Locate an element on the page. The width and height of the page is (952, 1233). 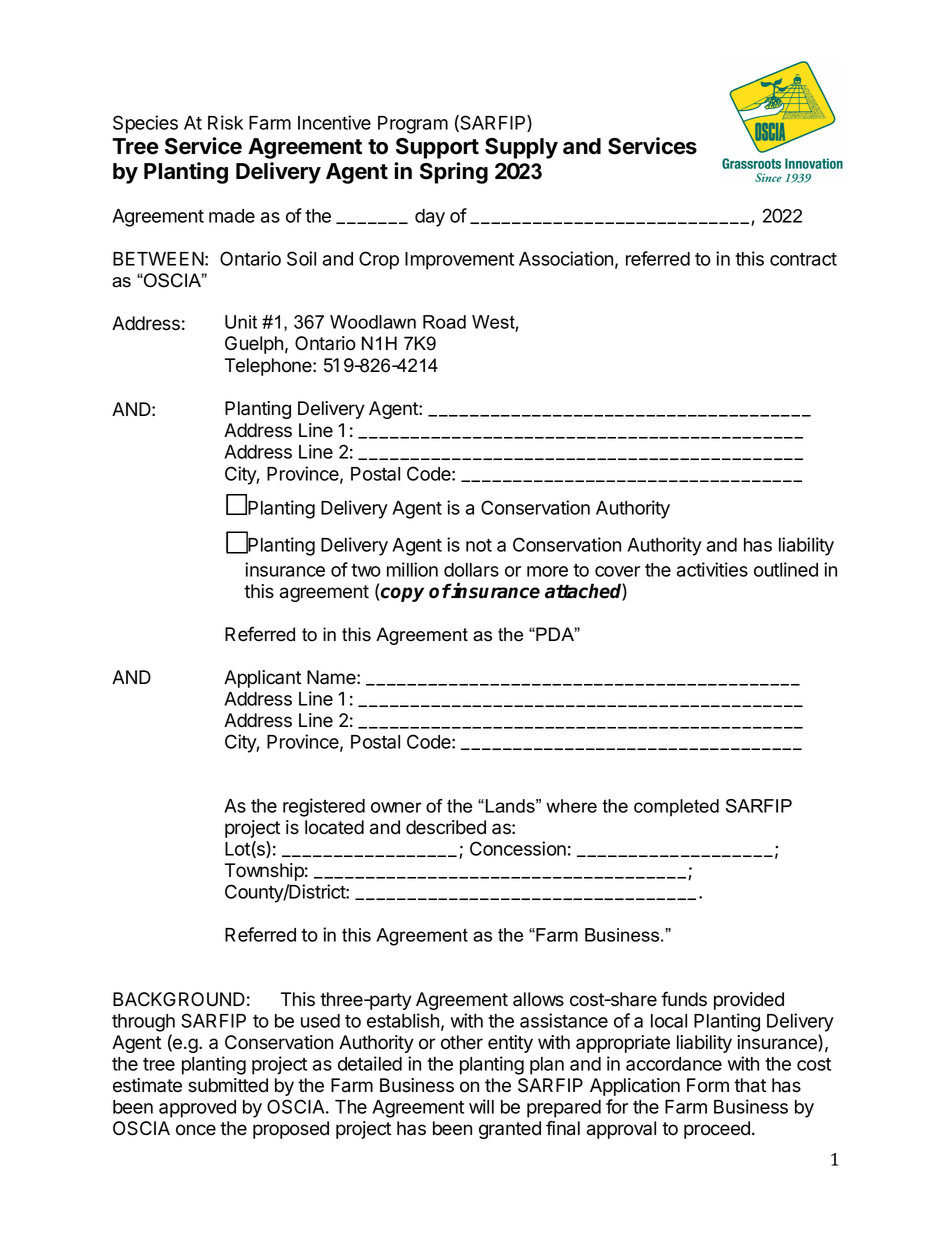
contract is located at coordinates (803, 259).
